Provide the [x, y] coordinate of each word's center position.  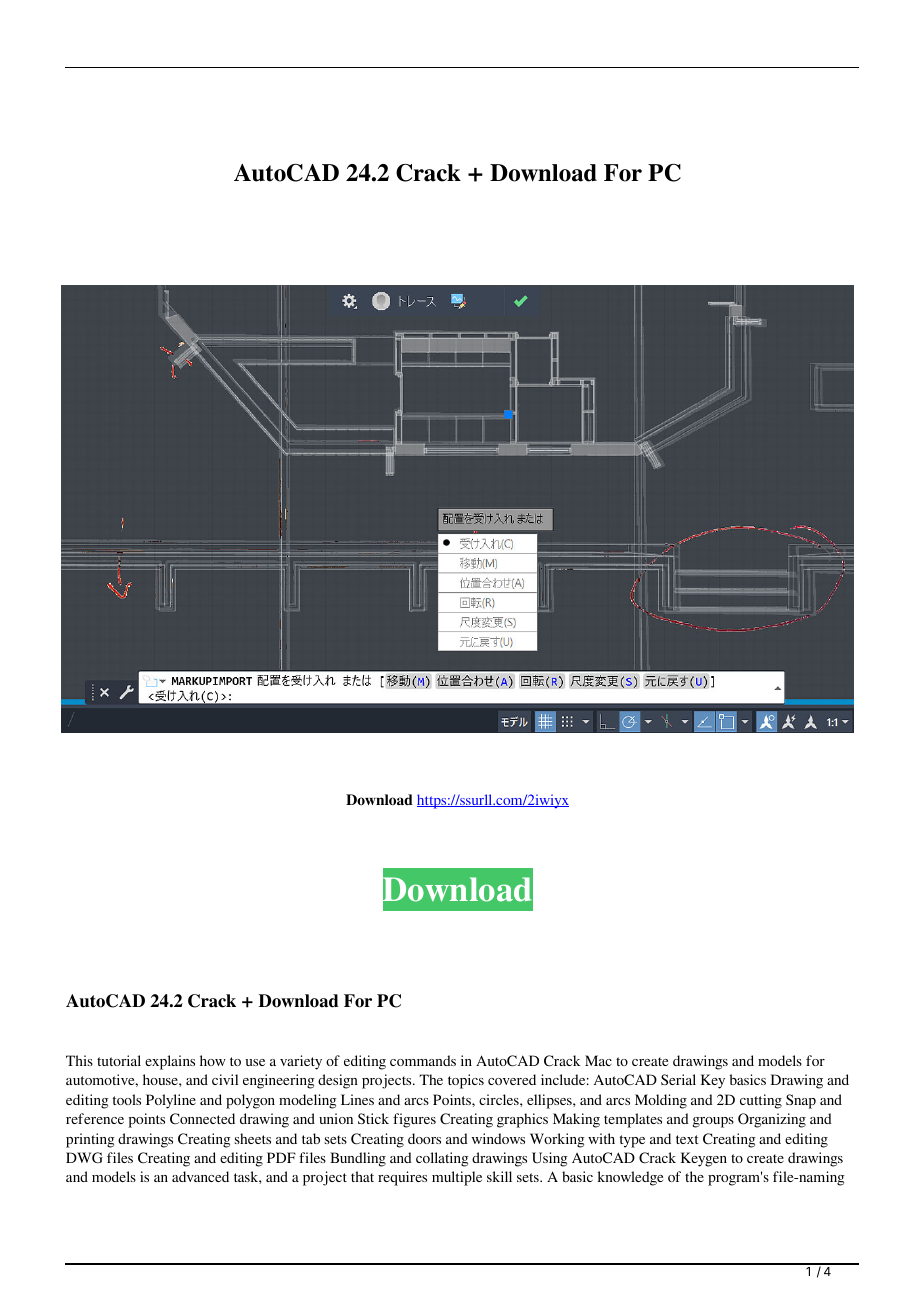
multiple [457, 1178]
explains [170, 1062]
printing [90, 1140]
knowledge [630, 1178]
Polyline [171, 1101]
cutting [761, 1101]
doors [424, 1138]
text [687, 1139]
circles [500, 1099]
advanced [200, 1176]
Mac [598, 1060]
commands [423, 1060]
